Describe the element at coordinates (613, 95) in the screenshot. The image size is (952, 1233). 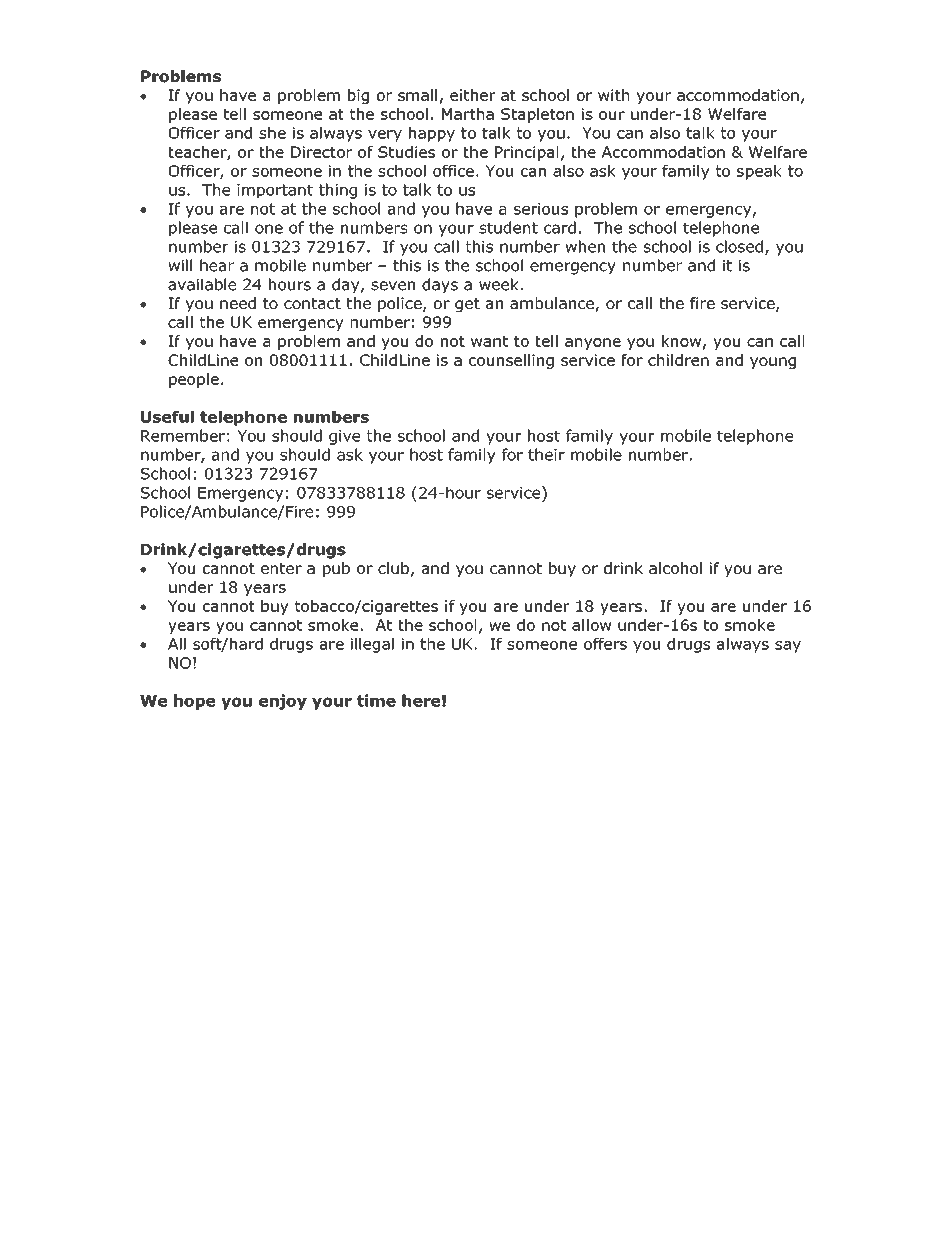
I see `with` at that location.
